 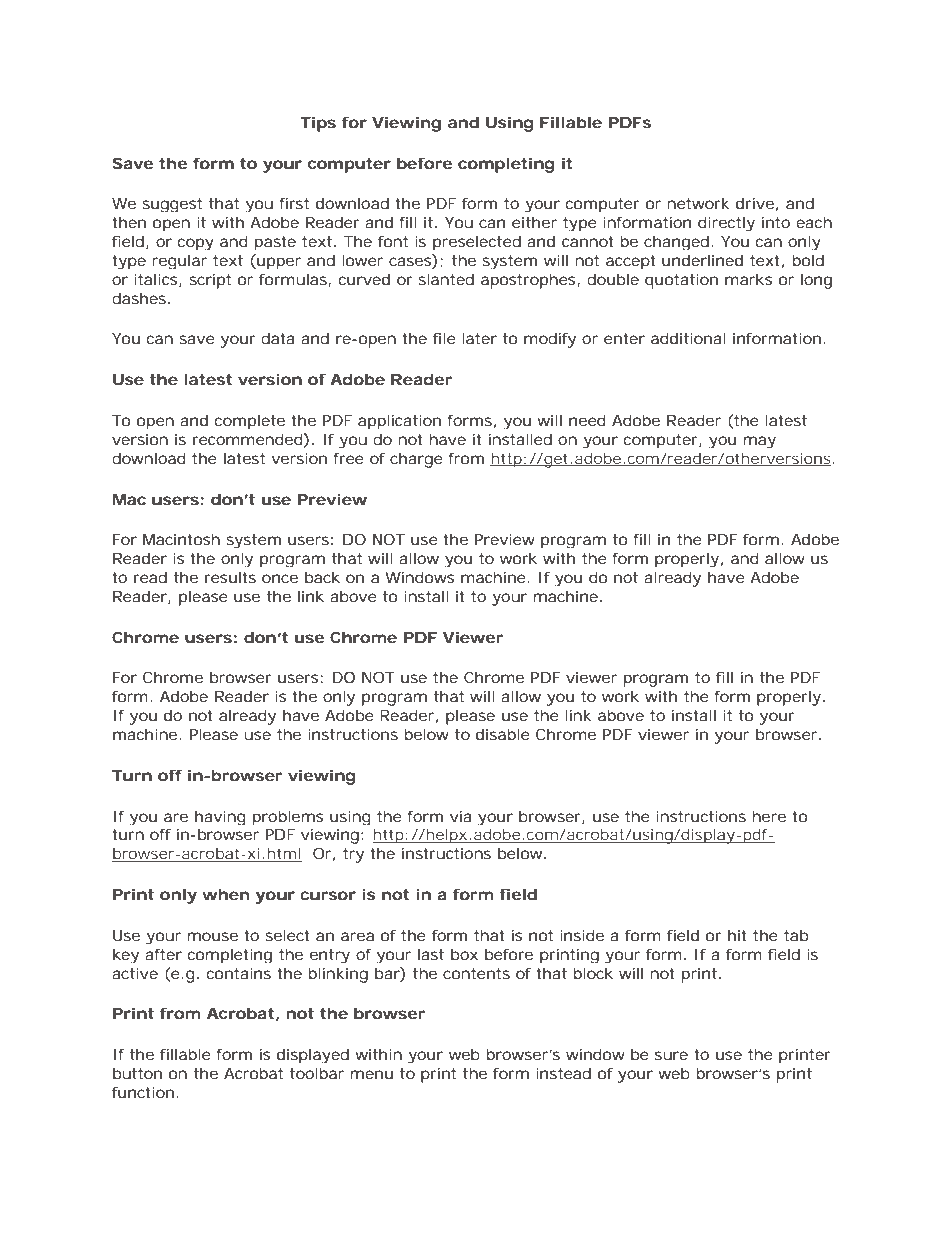 I want to click on results, so click(x=230, y=577).
